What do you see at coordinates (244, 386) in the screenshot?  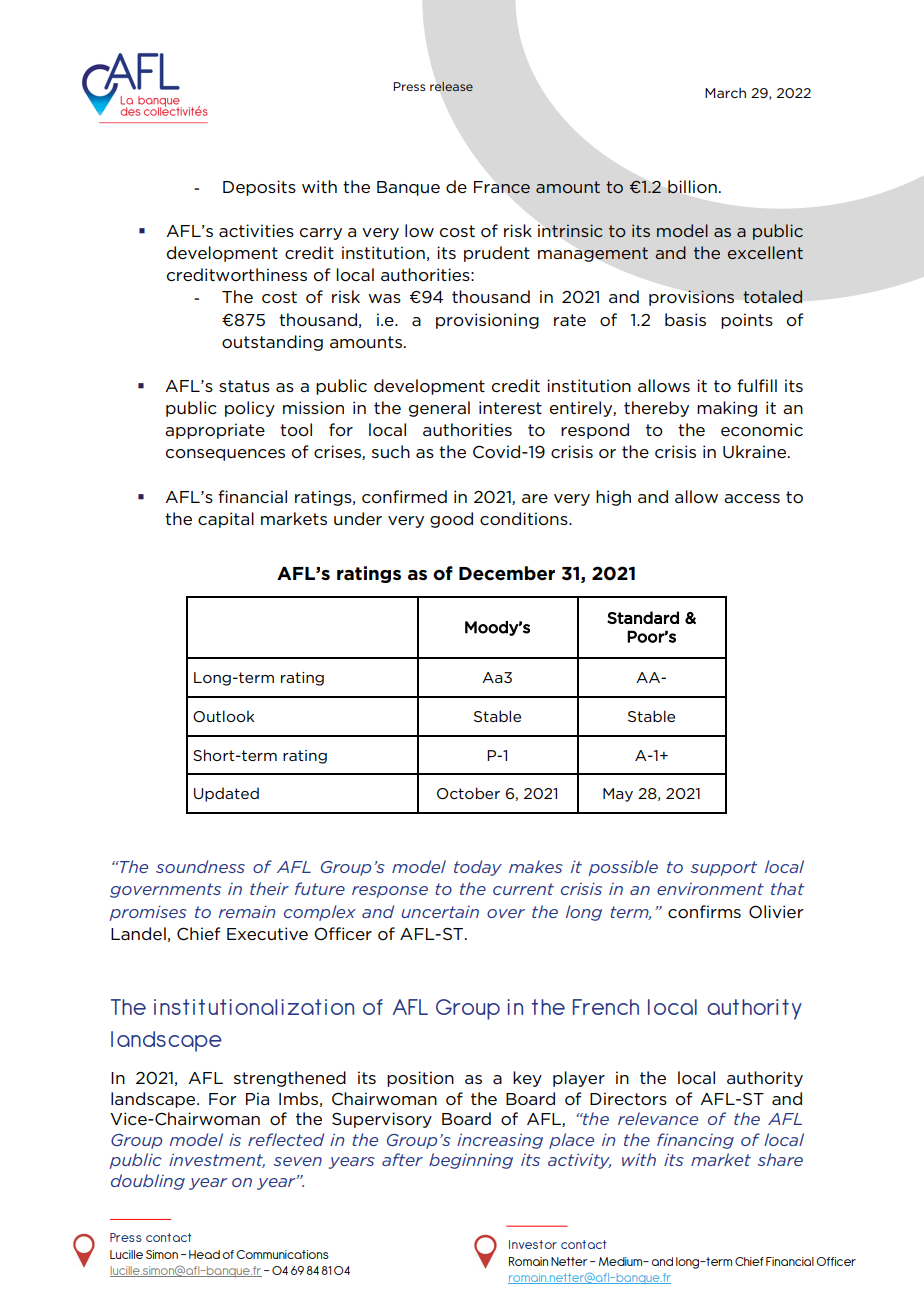 I see `status` at bounding box center [244, 386].
